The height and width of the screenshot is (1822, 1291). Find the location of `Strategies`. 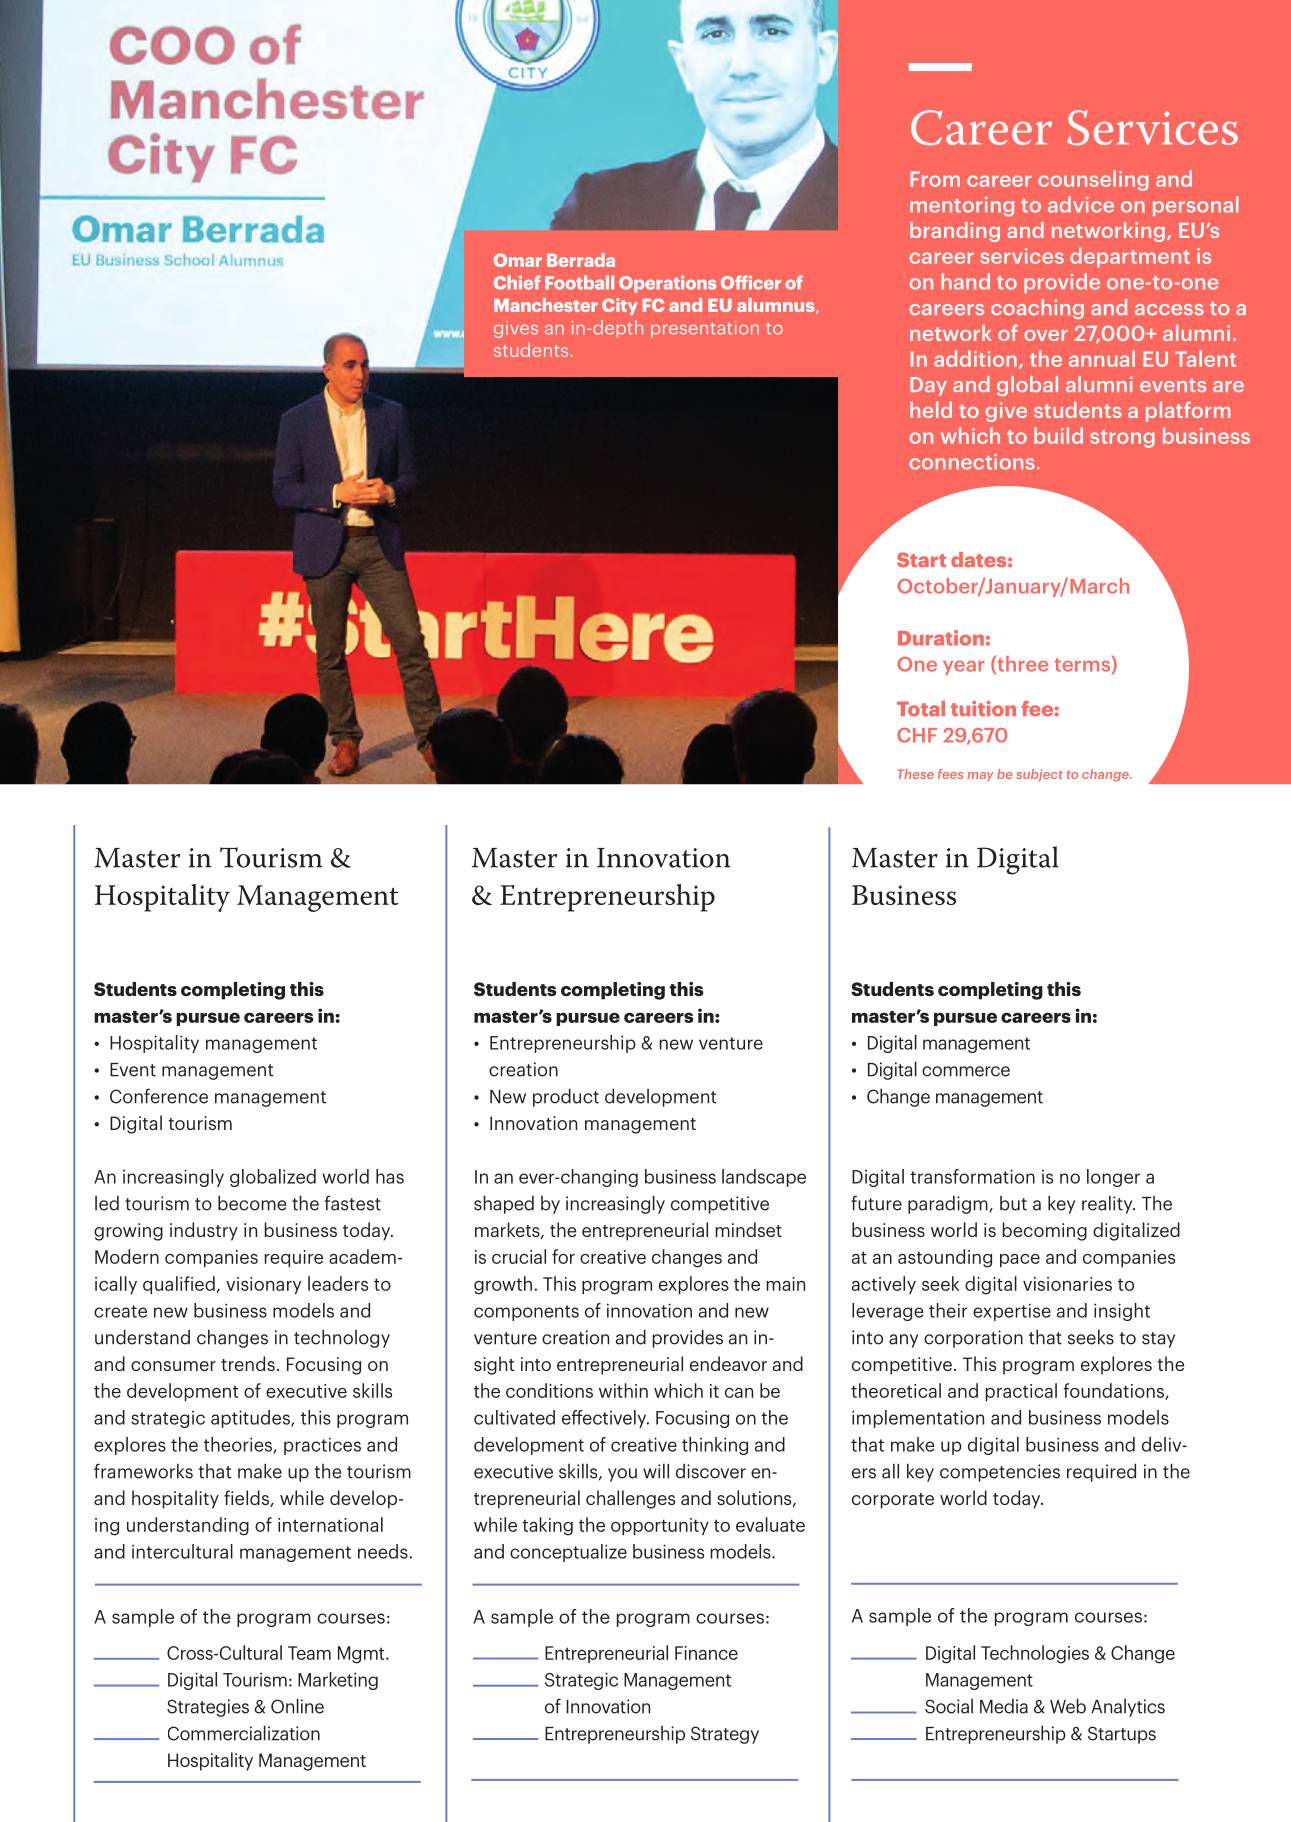

Strategies is located at coordinates (208, 1708).
